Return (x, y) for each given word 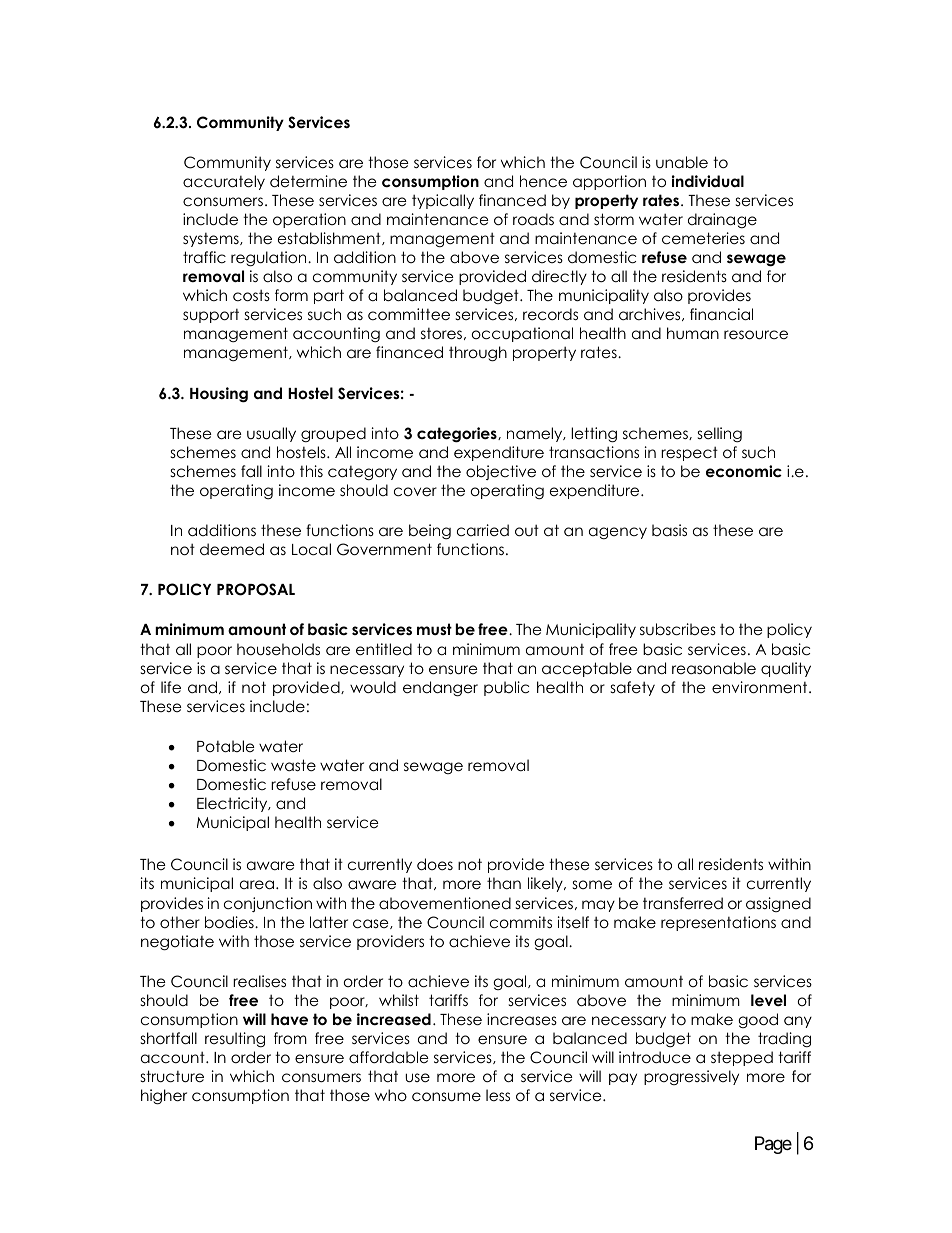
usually (271, 434)
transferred (683, 903)
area (257, 885)
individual (708, 181)
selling (720, 435)
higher (164, 1097)
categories (458, 435)
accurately (224, 182)
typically (443, 201)
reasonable (714, 668)
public (506, 688)
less (498, 1095)
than (504, 883)
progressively (691, 1077)
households (278, 649)
